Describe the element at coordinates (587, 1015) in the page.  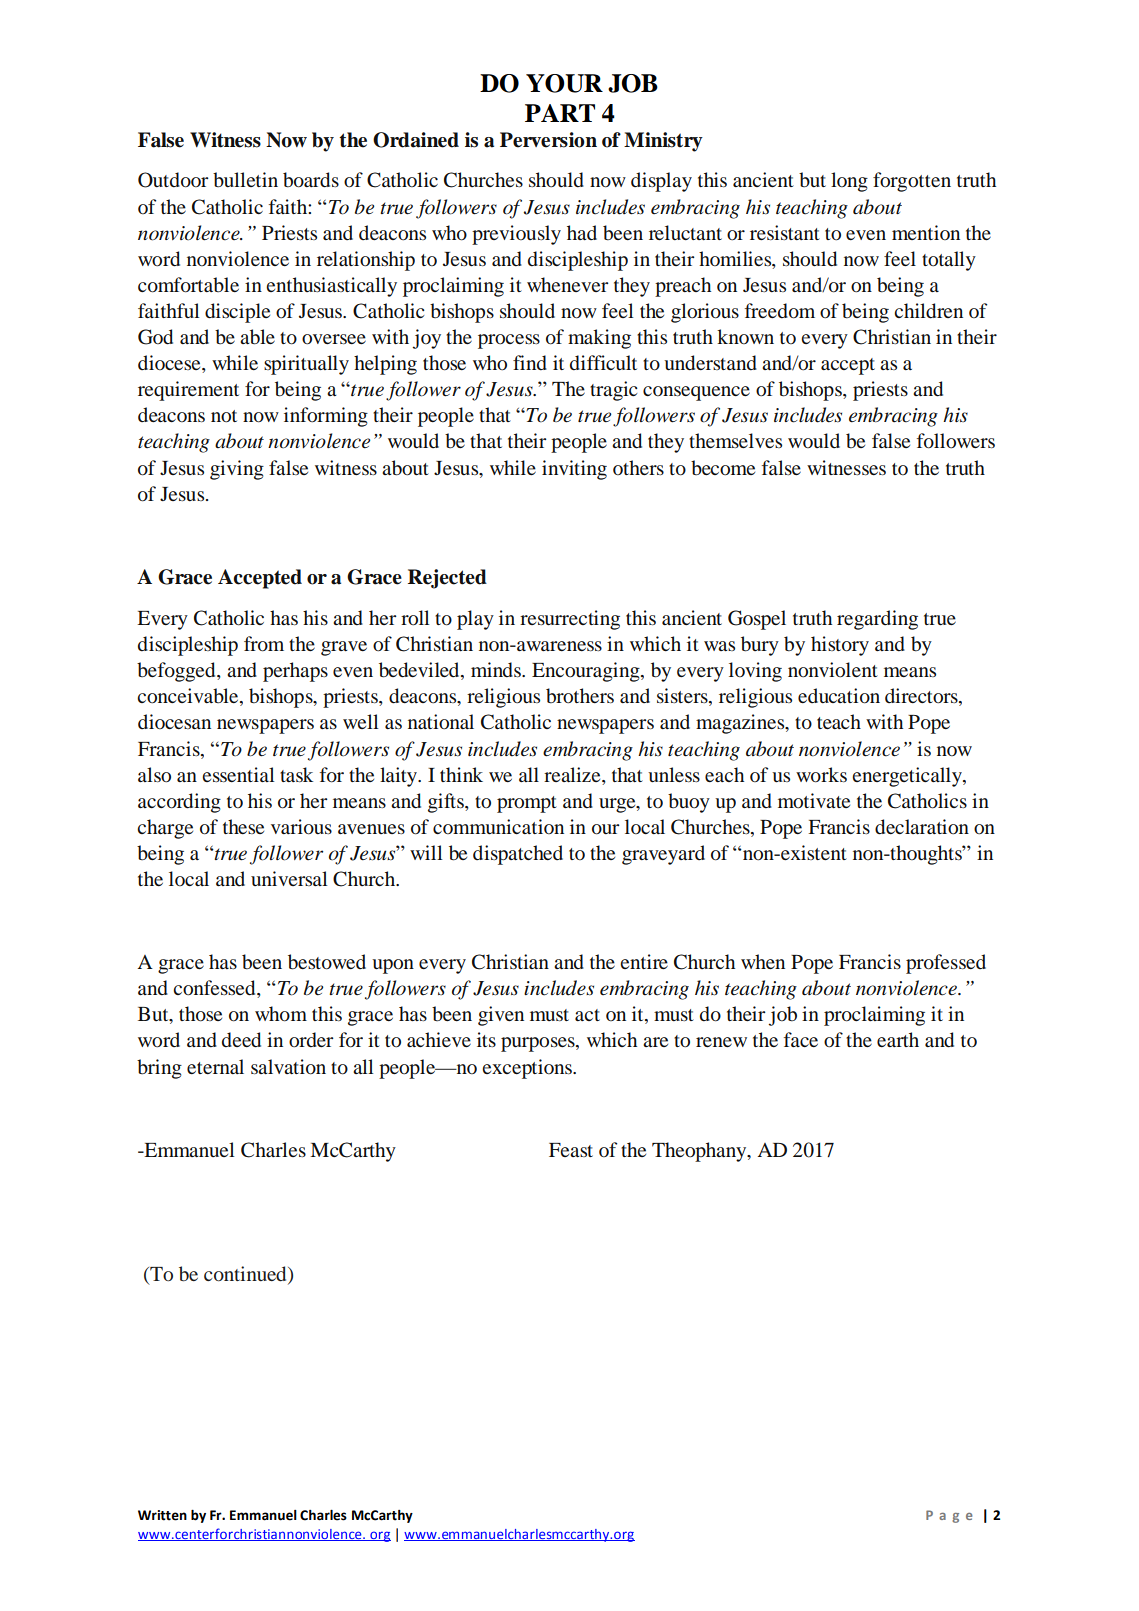
I see `act` at that location.
